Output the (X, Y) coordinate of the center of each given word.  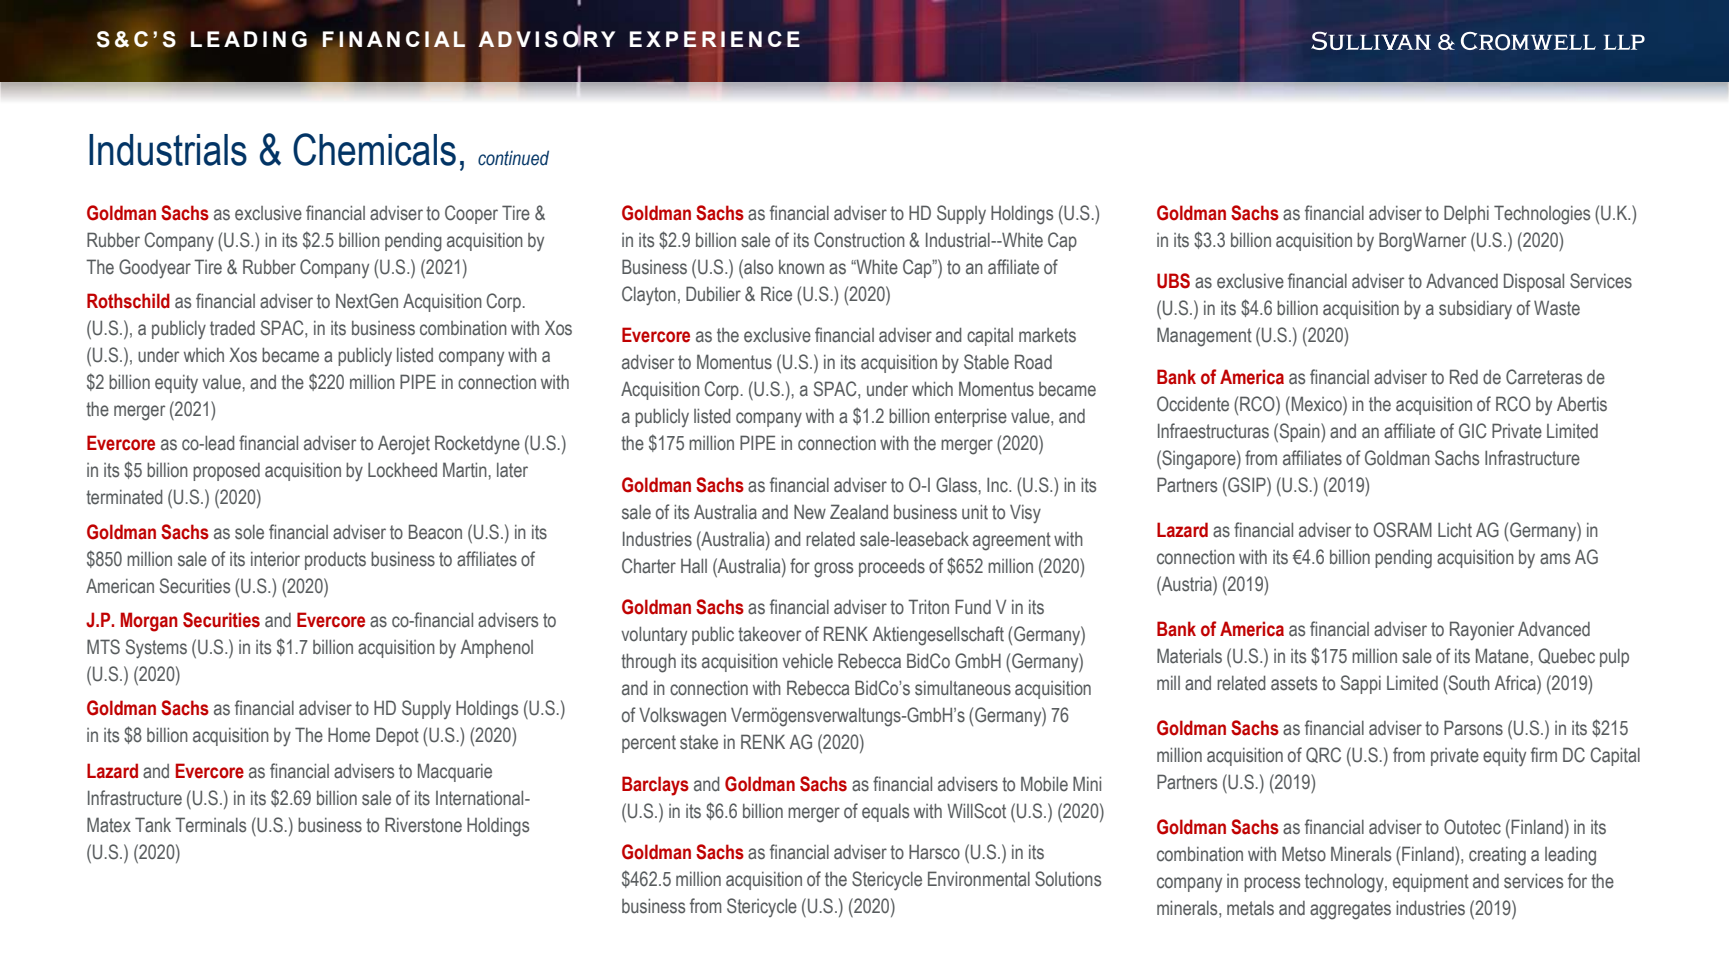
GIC (1473, 431)
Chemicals (374, 149)
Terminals (210, 825)
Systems (156, 649)
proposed (226, 472)
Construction (859, 240)
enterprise (971, 418)
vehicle (807, 661)
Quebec (1566, 656)
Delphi (1466, 214)
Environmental (979, 879)
